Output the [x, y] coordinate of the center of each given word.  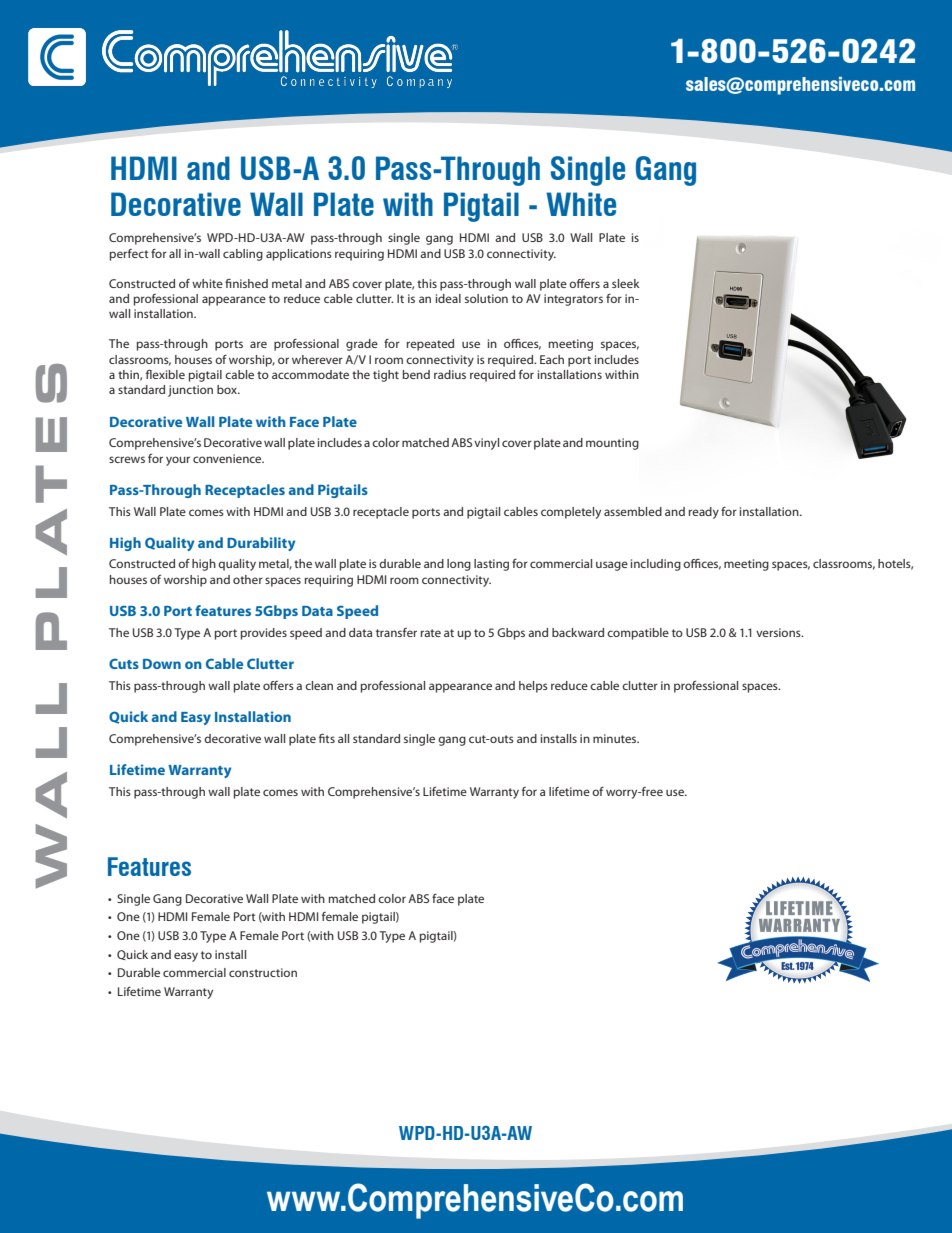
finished [246, 283]
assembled [633, 511]
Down [162, 664]
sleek [626, 283]
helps [533, 687]
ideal [448, 298]
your [178, 461]
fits [327, 738]
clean [319, 685]
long [459, 565]
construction [263, 972]
